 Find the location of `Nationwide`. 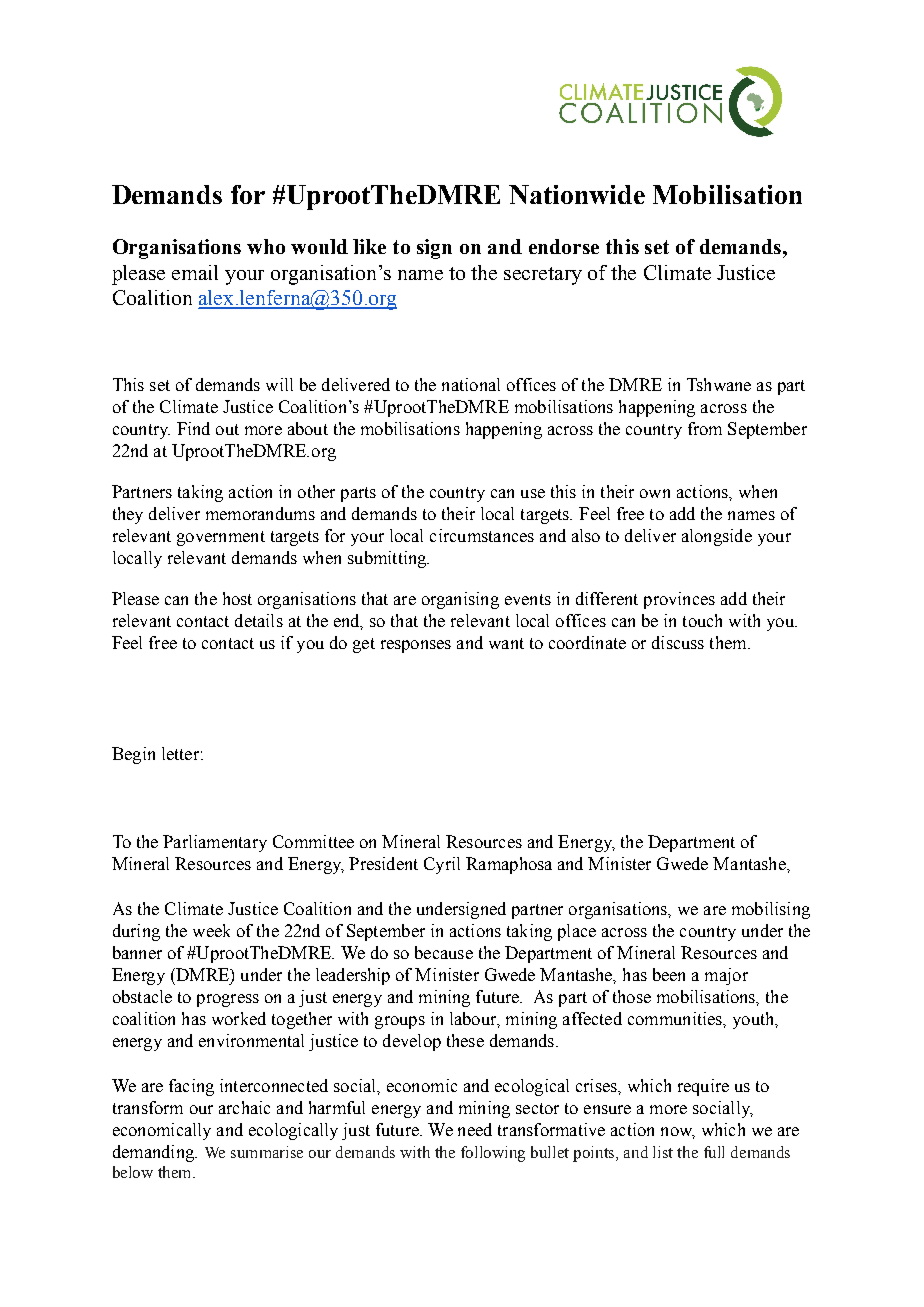

Nationwide is located at coordinates (577, 194).
